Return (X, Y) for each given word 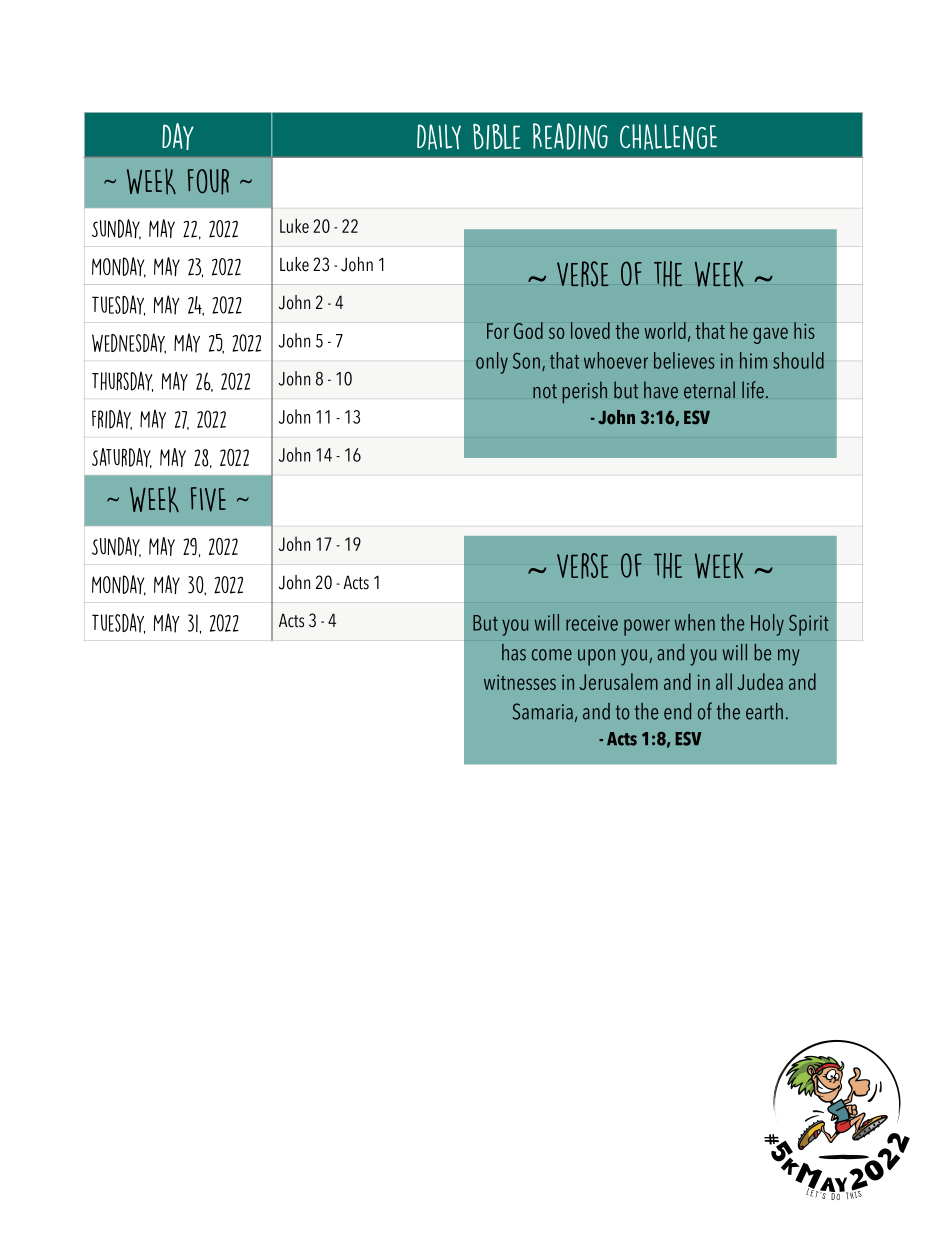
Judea (760, 681)
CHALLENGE (668, 137)
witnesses (520, 682)
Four (208, 182)
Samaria (543, 711)
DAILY (439, 137)
